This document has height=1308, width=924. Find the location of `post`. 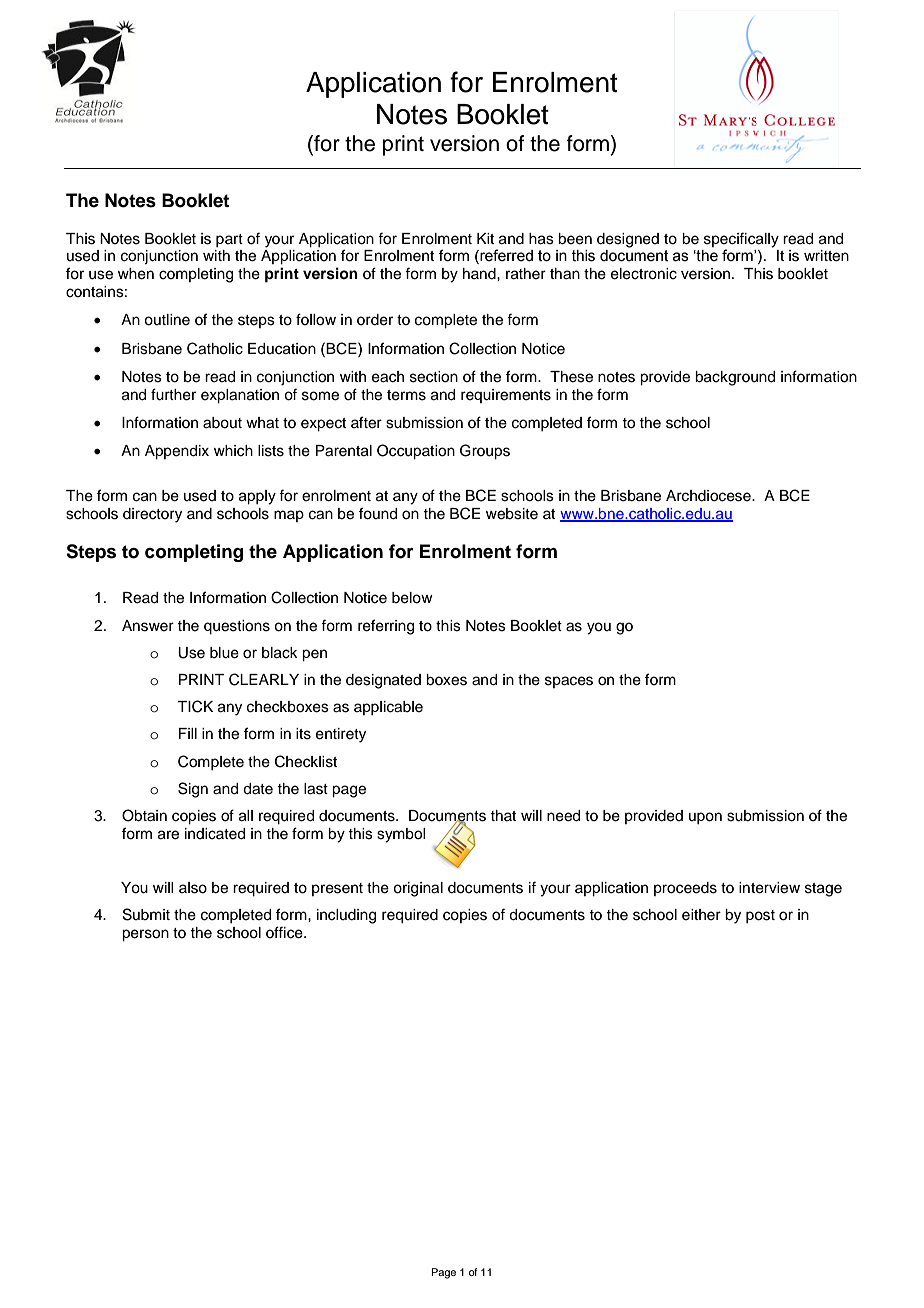

post is located at coordinates (760, 916).
